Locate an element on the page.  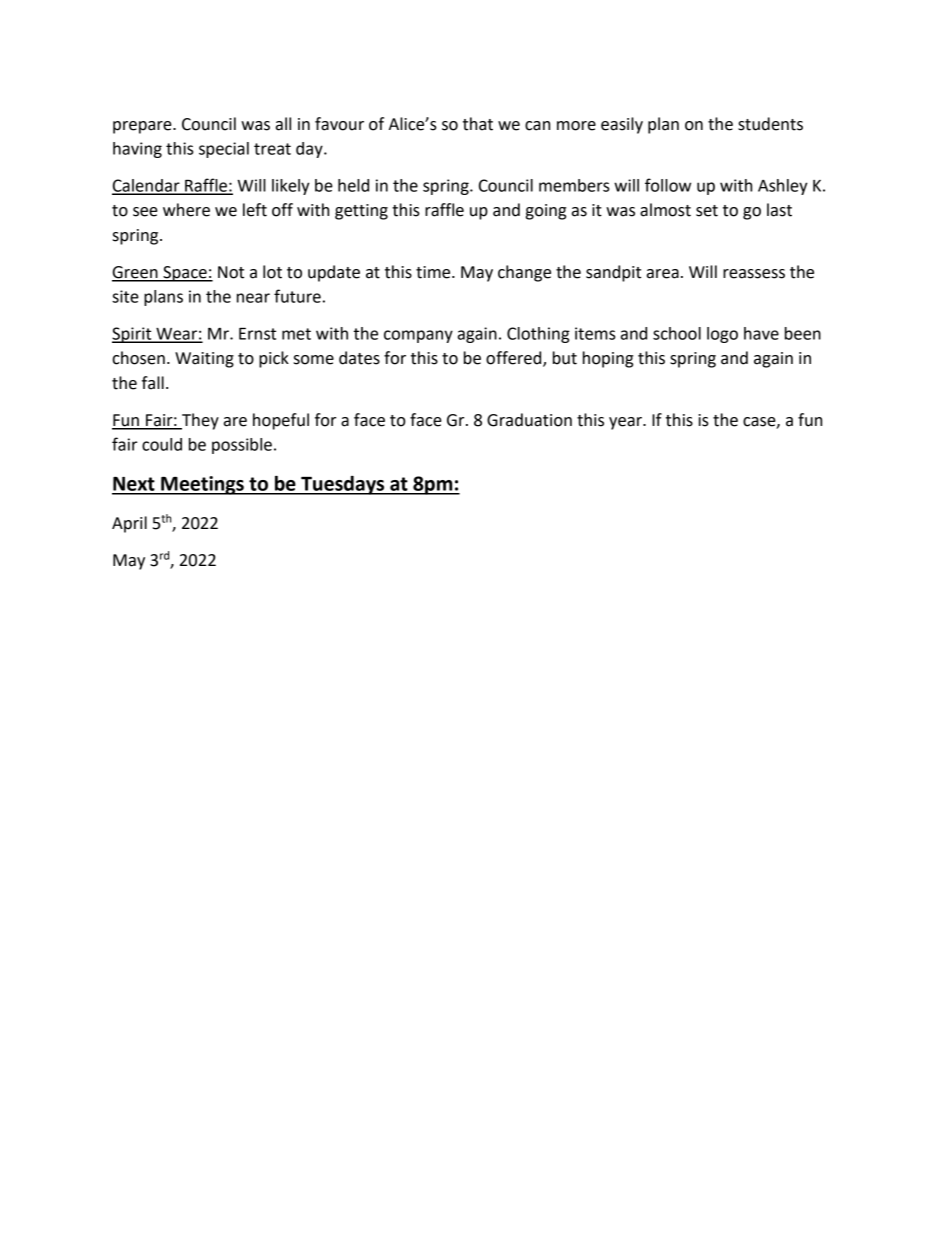
Not is located at coordinates (231, 272).
